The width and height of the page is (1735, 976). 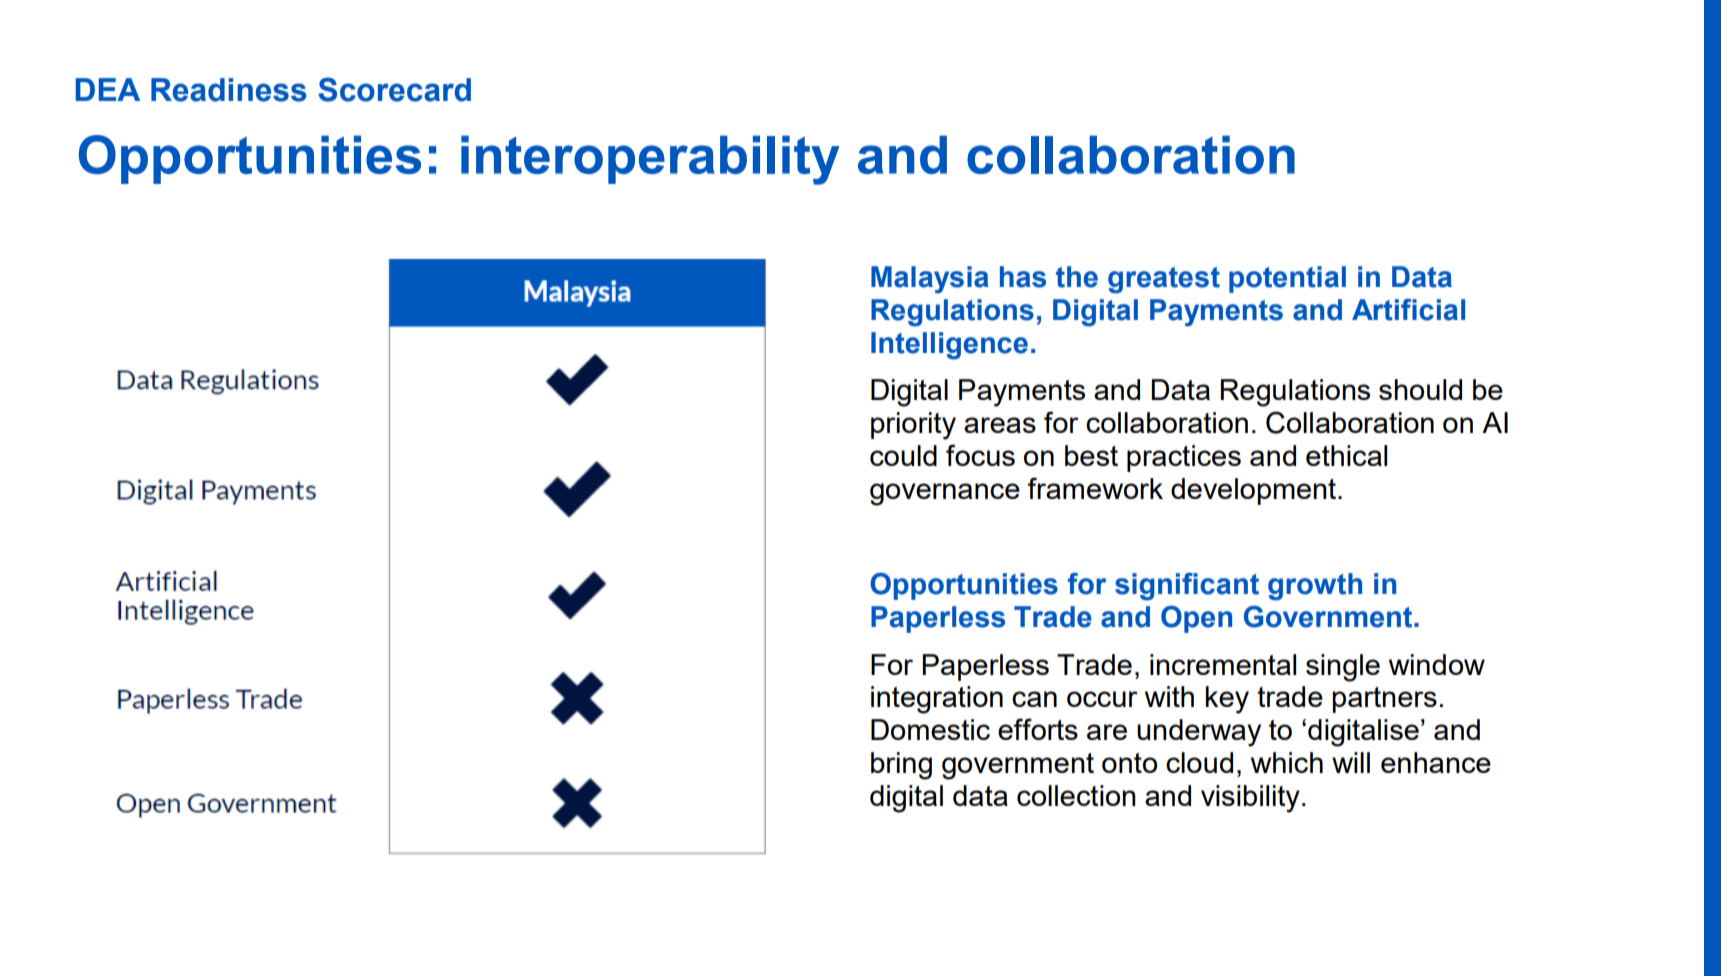 What do you see at coordinates (229, 90) in the page?
I see `Readiness` at bounding box center [229, 90].
